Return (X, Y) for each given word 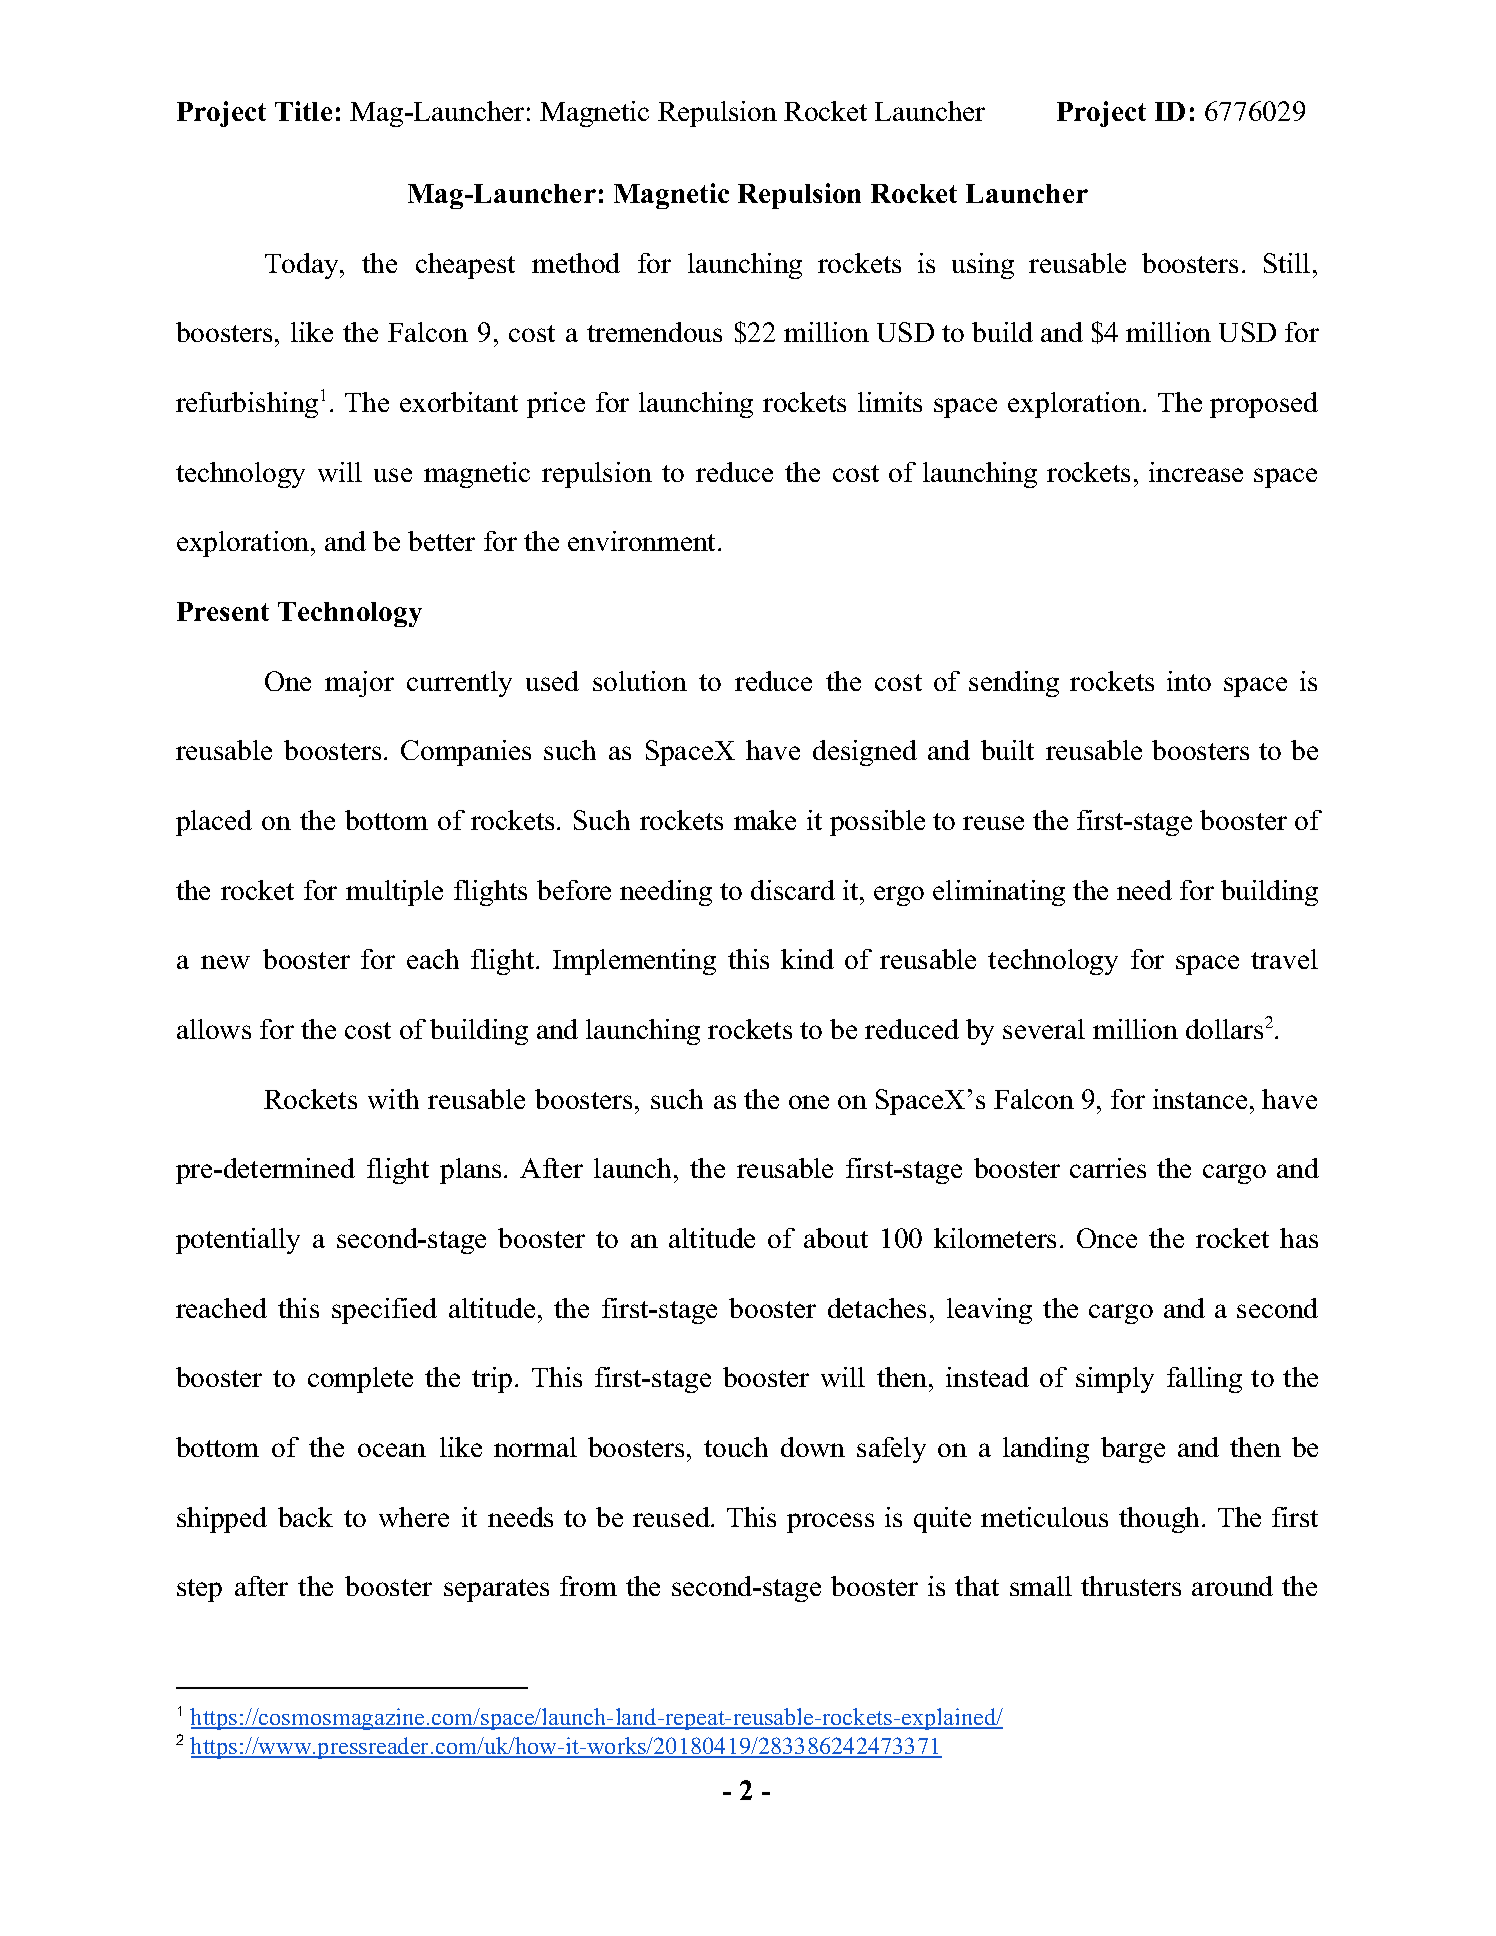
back (305, 1517)
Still (1287, 263)
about (836, 1238)
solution (640, 681)
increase (1196, 472)
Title (303, 111)
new (225, 962)
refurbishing (247, 405)
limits (890, 402)
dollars (1224, 1029)
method (576, 263)
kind (807, 959)
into (1189, 681)
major (359, 684)
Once (1107, 1238)
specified (384, 1311)
